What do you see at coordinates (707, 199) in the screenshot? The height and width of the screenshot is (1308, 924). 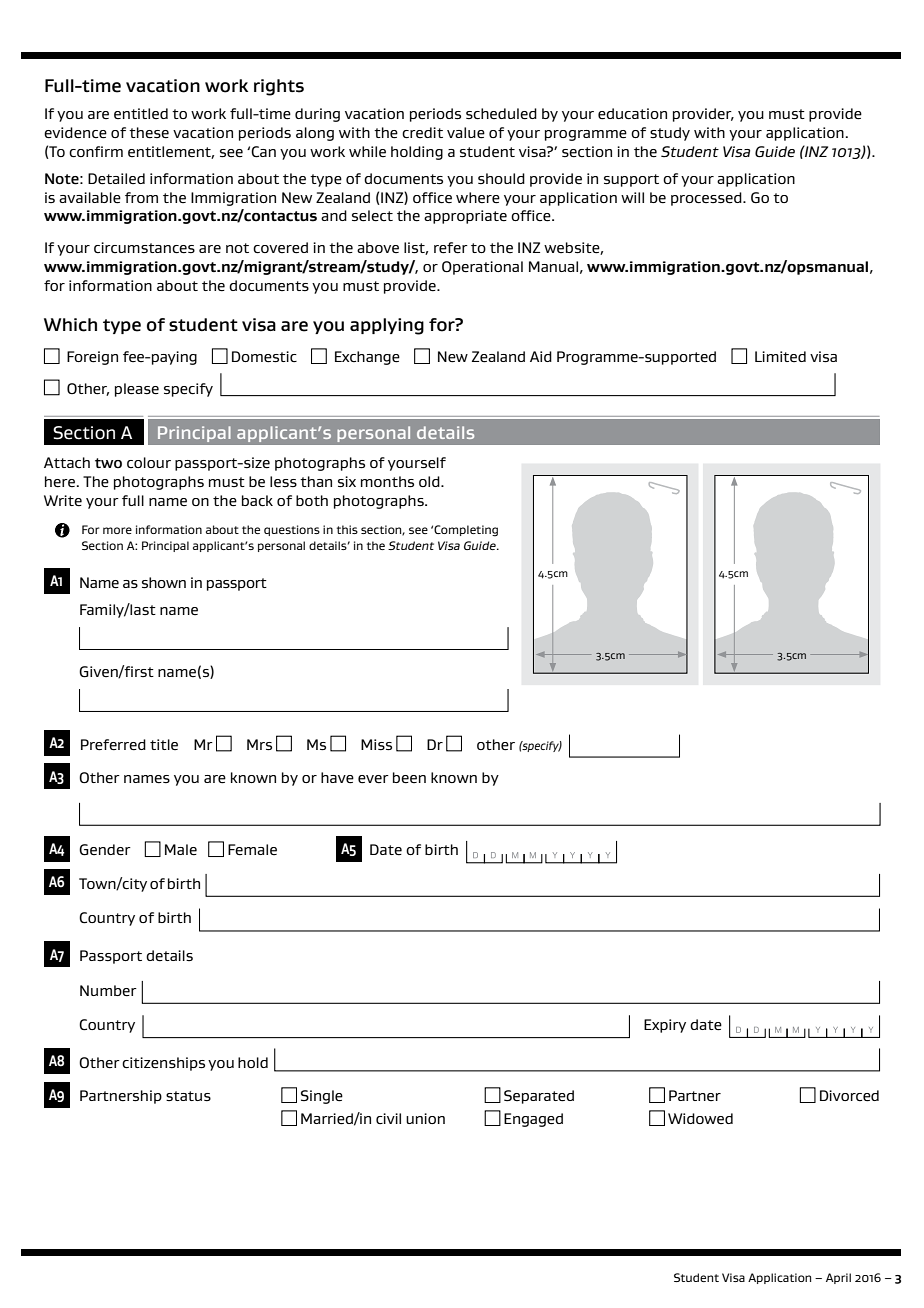 I see `processed` at bounding box center [707, 199].
